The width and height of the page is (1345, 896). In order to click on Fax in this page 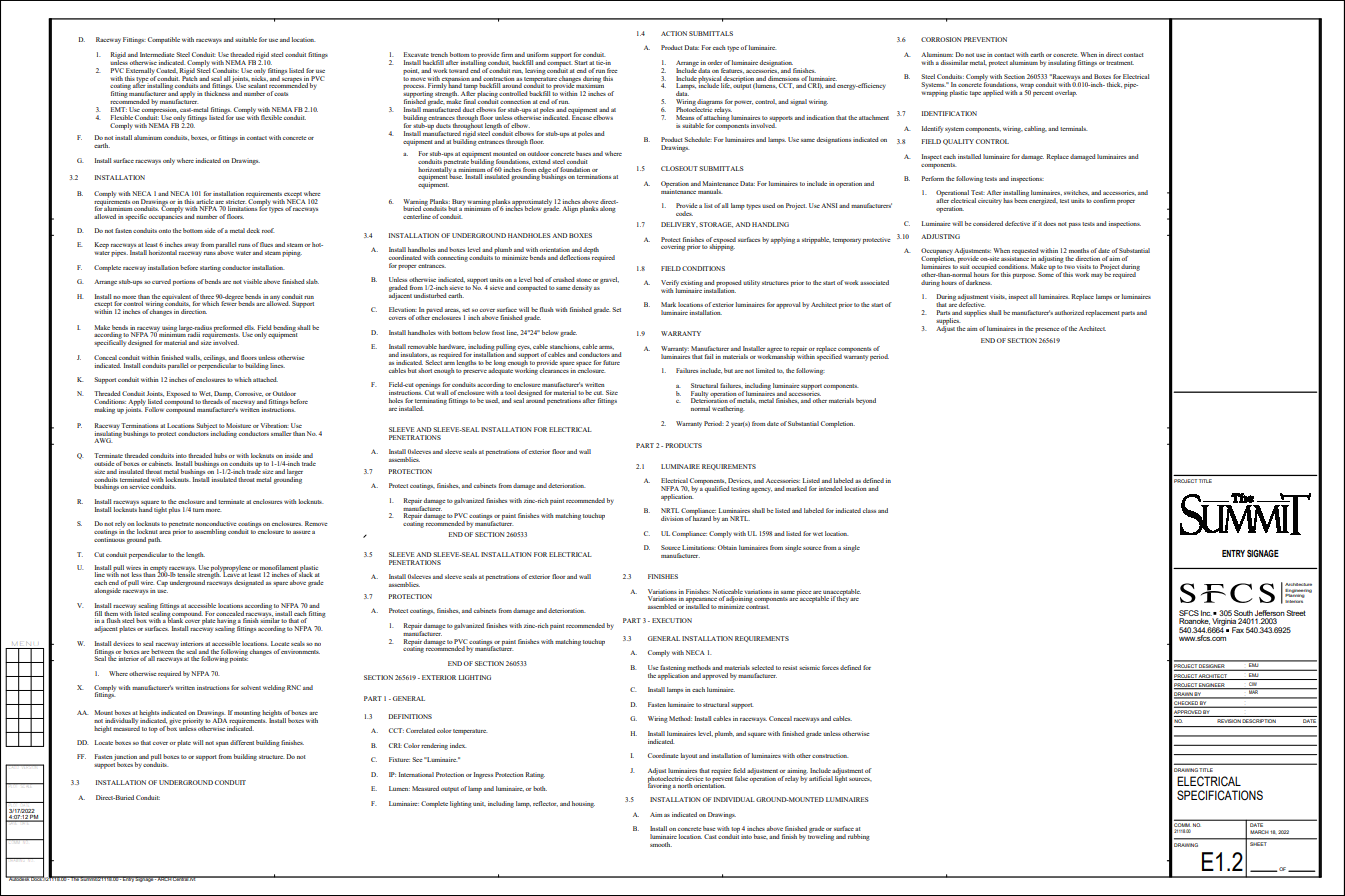, I will do `click(1238, 630)`.
